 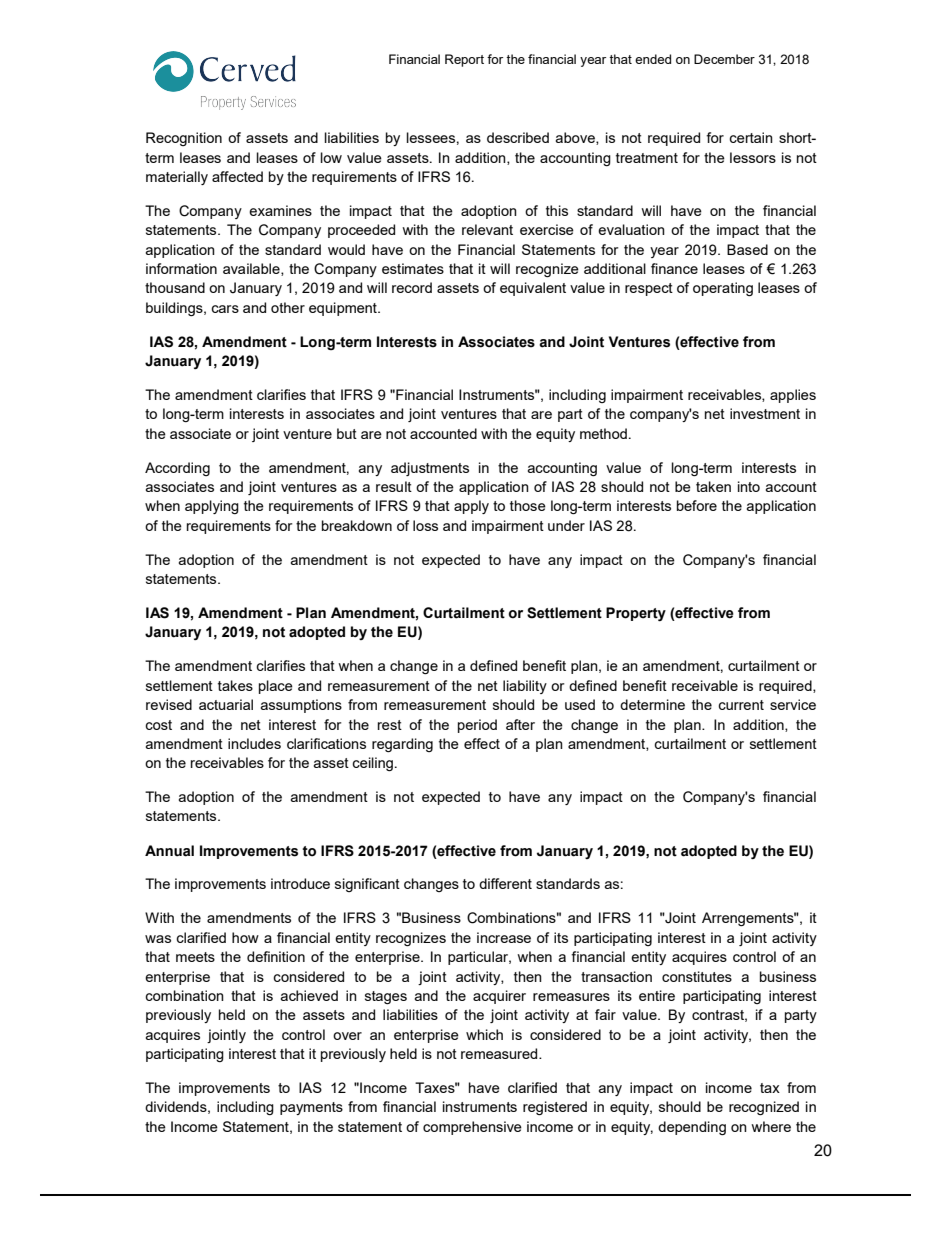 I want to click on period, so click(x=477, y=726).
